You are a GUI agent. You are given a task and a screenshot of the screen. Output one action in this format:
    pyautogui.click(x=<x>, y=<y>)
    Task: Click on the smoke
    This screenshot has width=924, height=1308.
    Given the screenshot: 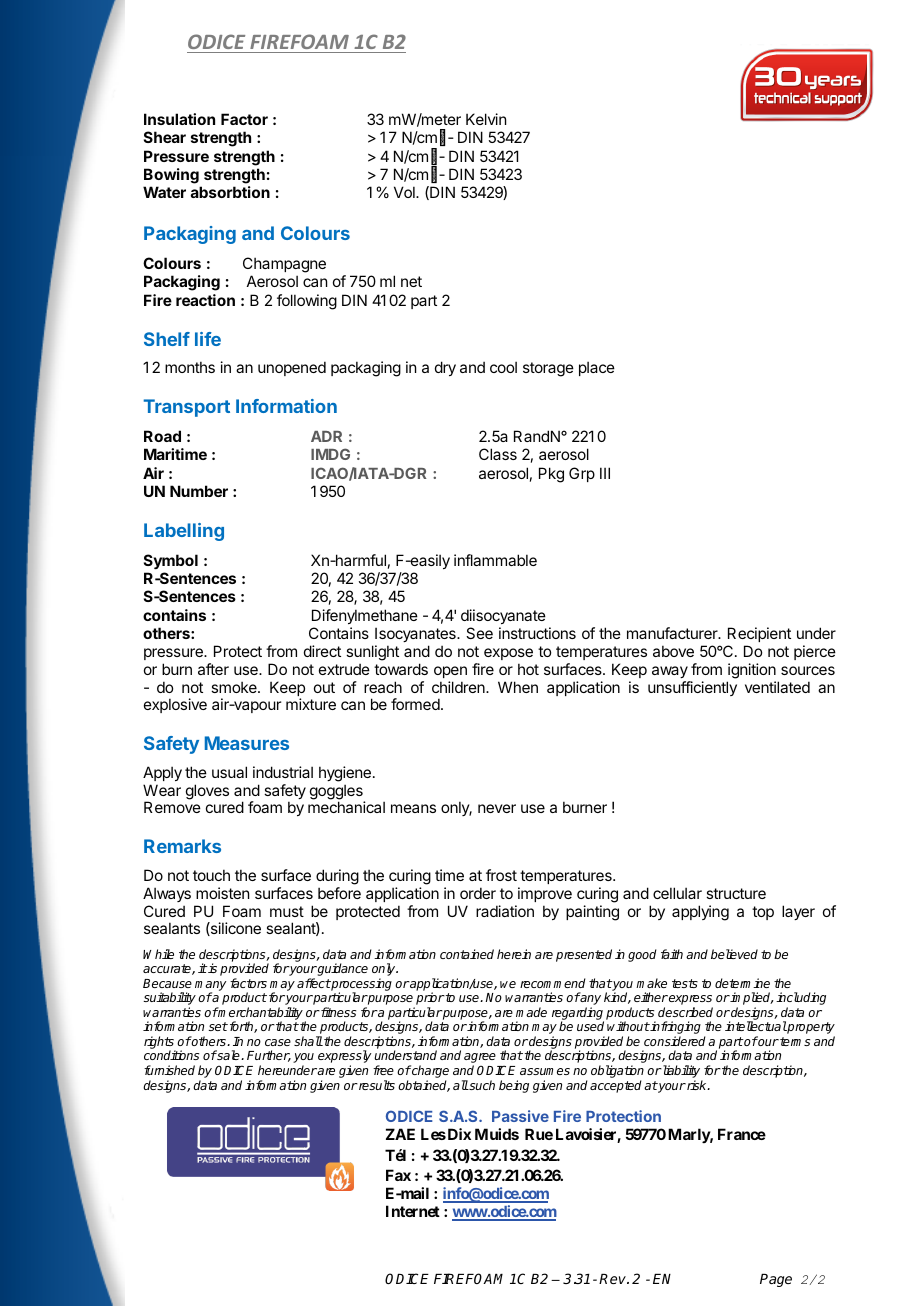 What is the action you would take?
    pyautogui.click(x=235, y=687)
